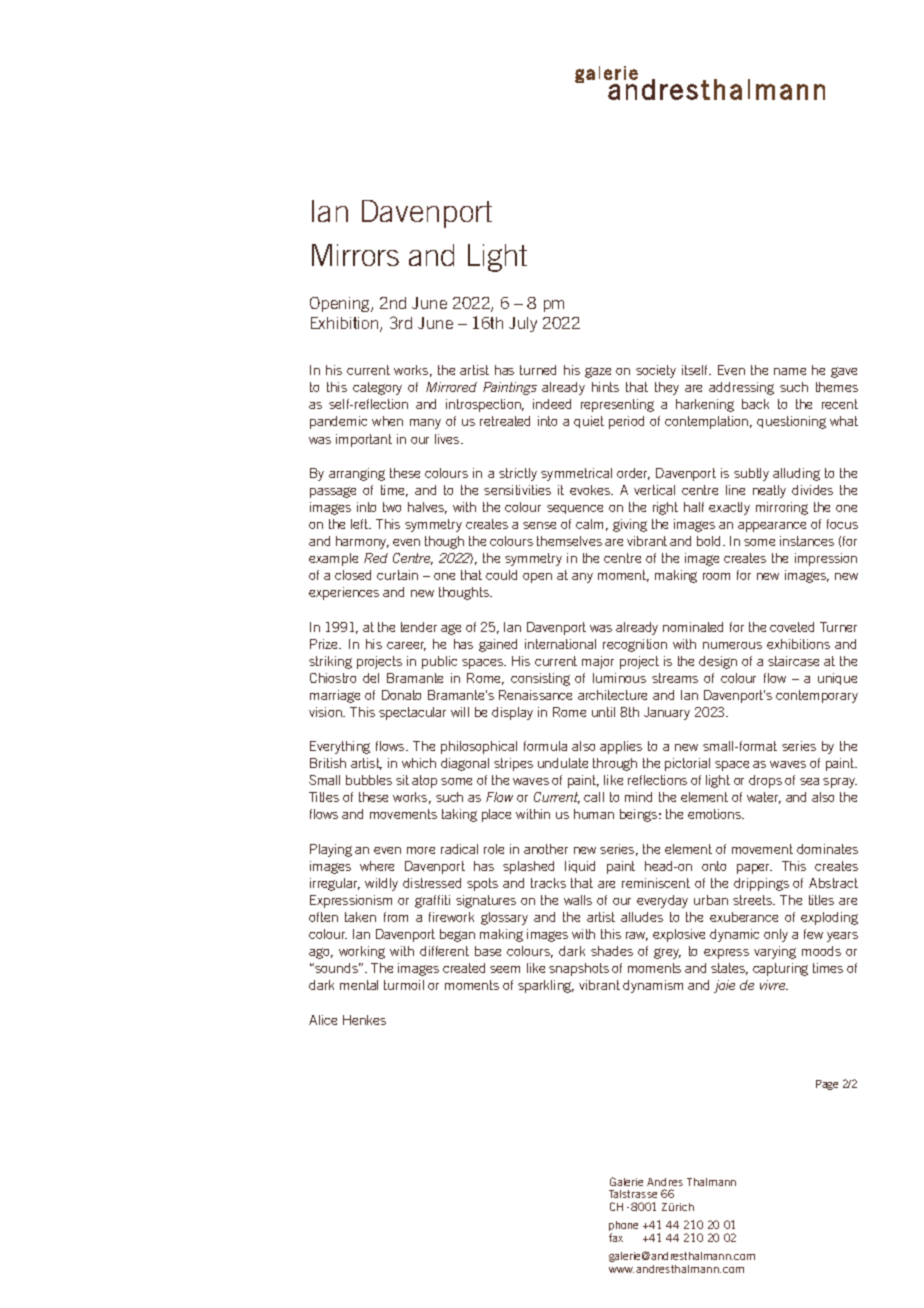 This screenshot has width=924, height=1308. Describe the element at coordinates (790, 371) in the screenshot. I see `name` at that location.
